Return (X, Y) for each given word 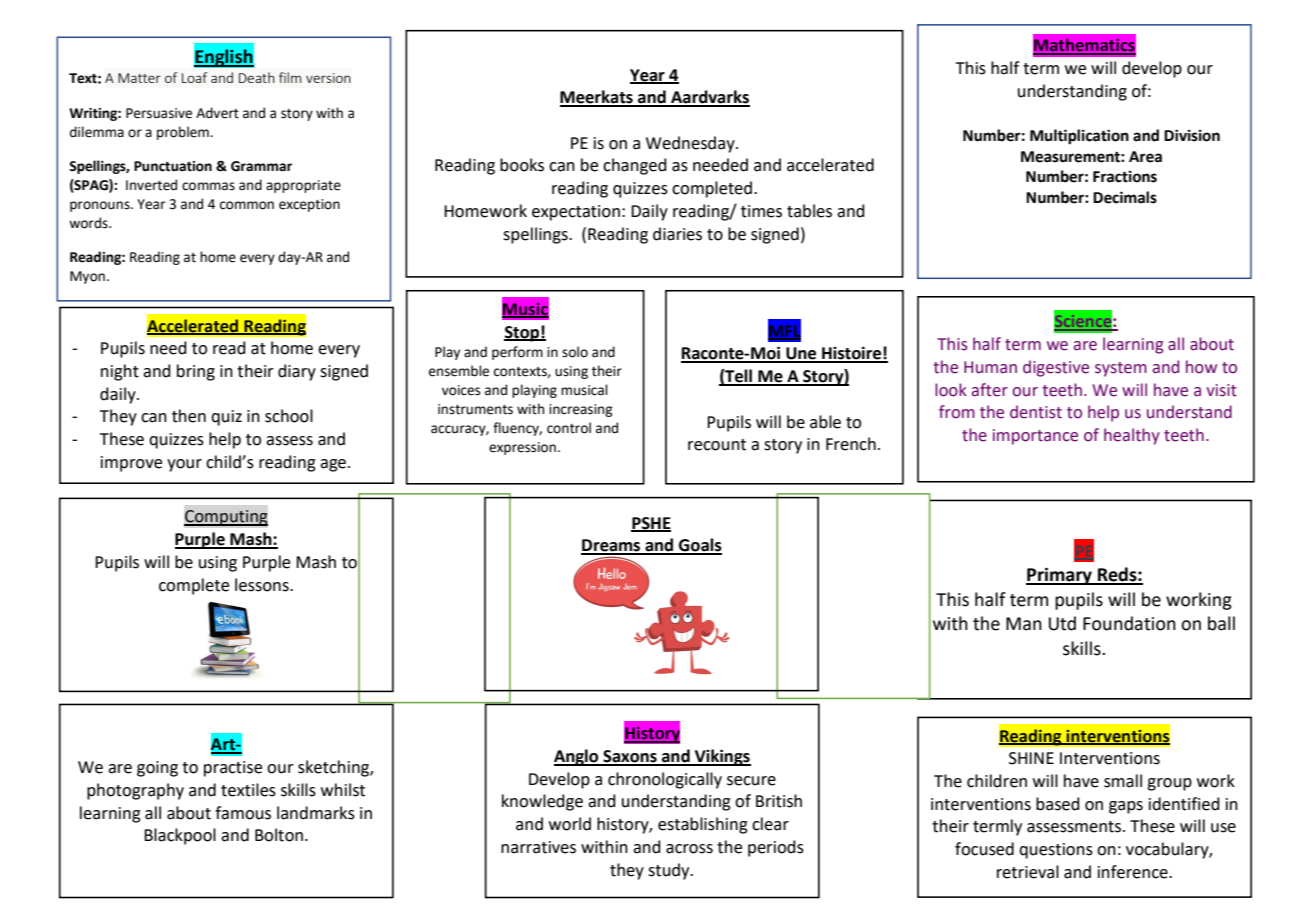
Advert (217, 113)
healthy (1132, 436)
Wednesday (691, 144)
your (184, 465)
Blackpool (180, 836)
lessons (263, 585)
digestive (1056, 368)
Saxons (630, 757)
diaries (677, 234)
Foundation (1129, 623)
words (89, 223)
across (689, 849)
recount (717, 445)
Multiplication (1079, 137)
